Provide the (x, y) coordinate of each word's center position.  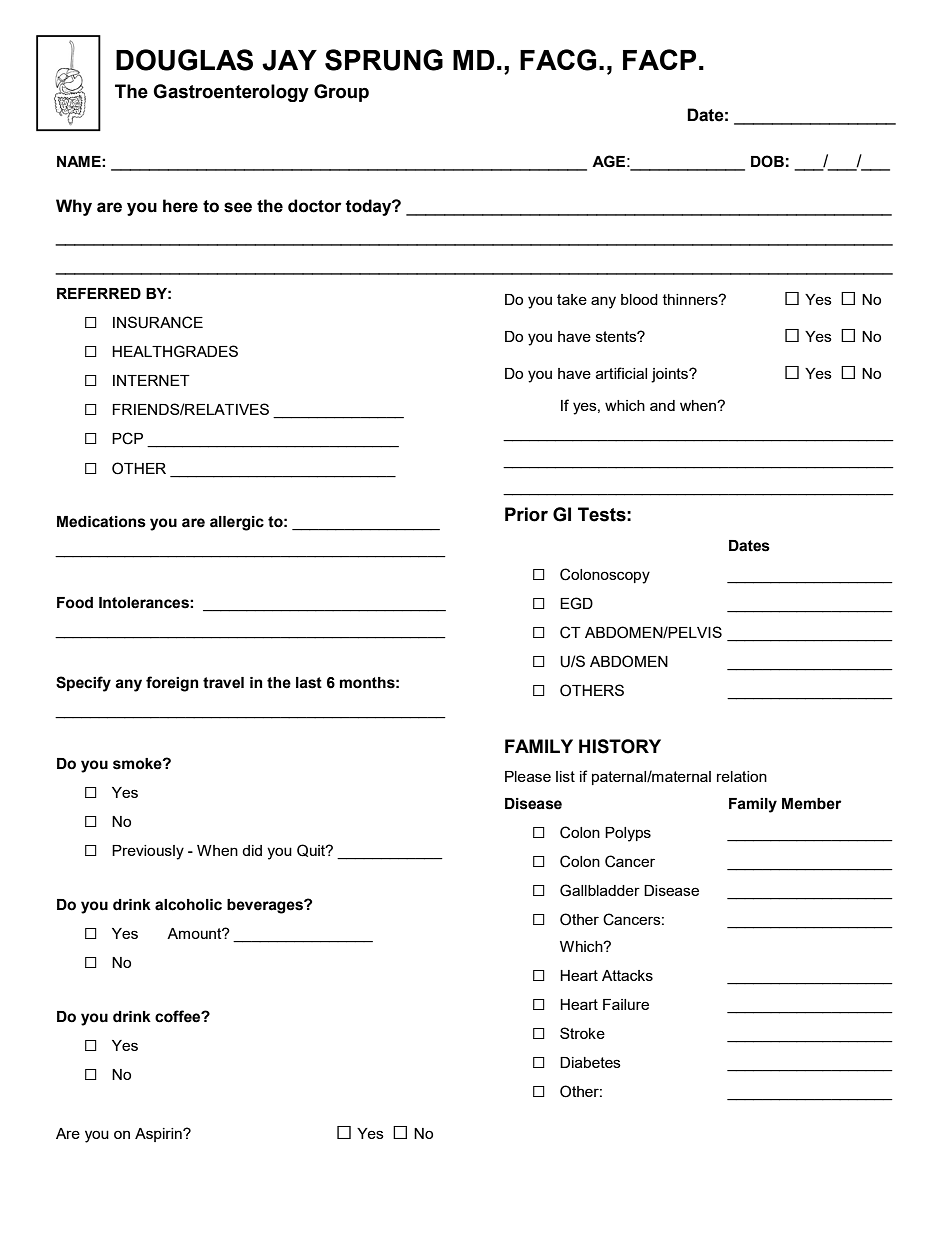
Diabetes (590, 1062)
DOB (767, 161)
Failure (626, 1004)
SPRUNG (384, 60)
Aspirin (159, 1135)
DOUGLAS (184, 60)
